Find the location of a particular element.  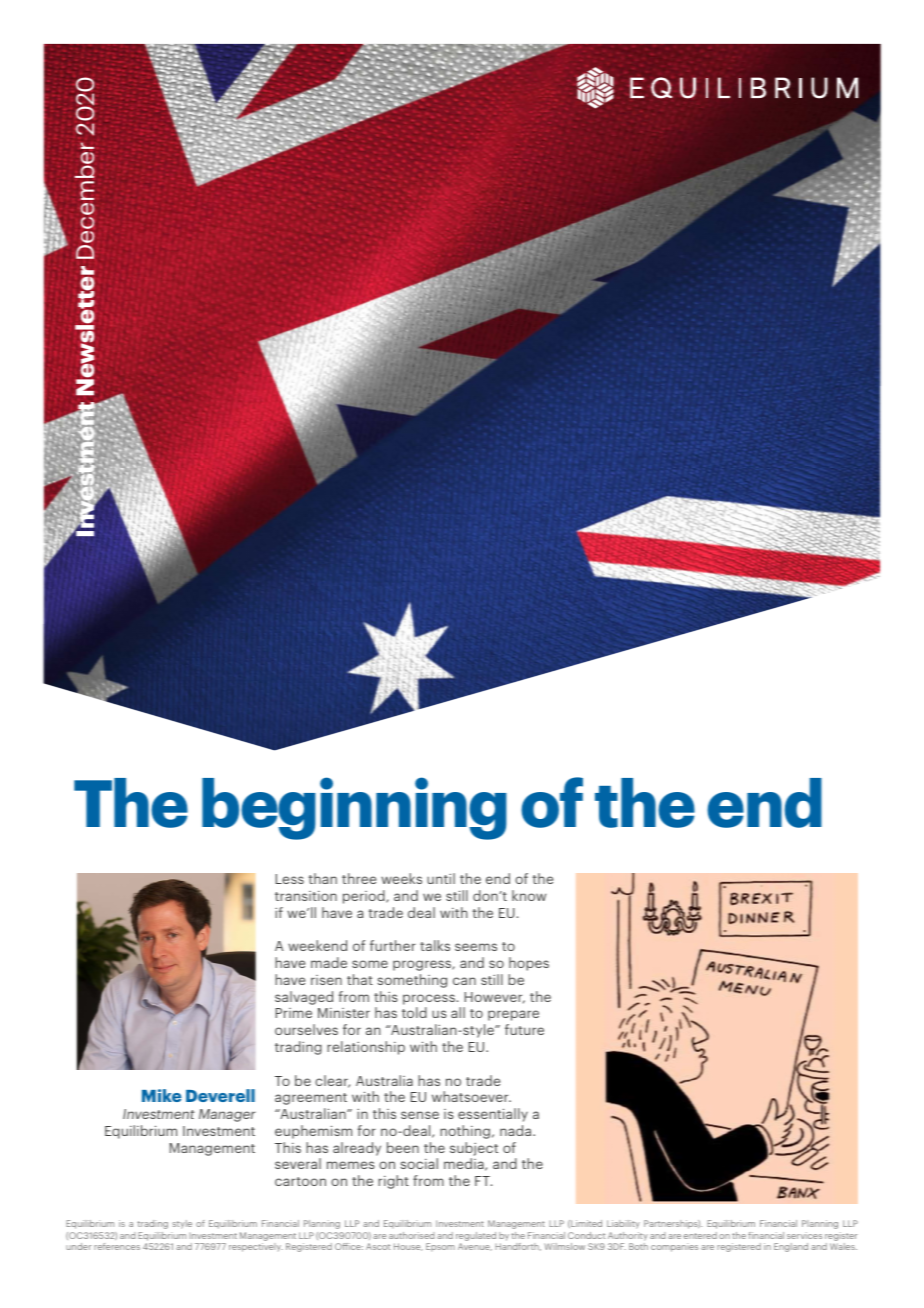

Mike is located at coordinates (162, 1095).
